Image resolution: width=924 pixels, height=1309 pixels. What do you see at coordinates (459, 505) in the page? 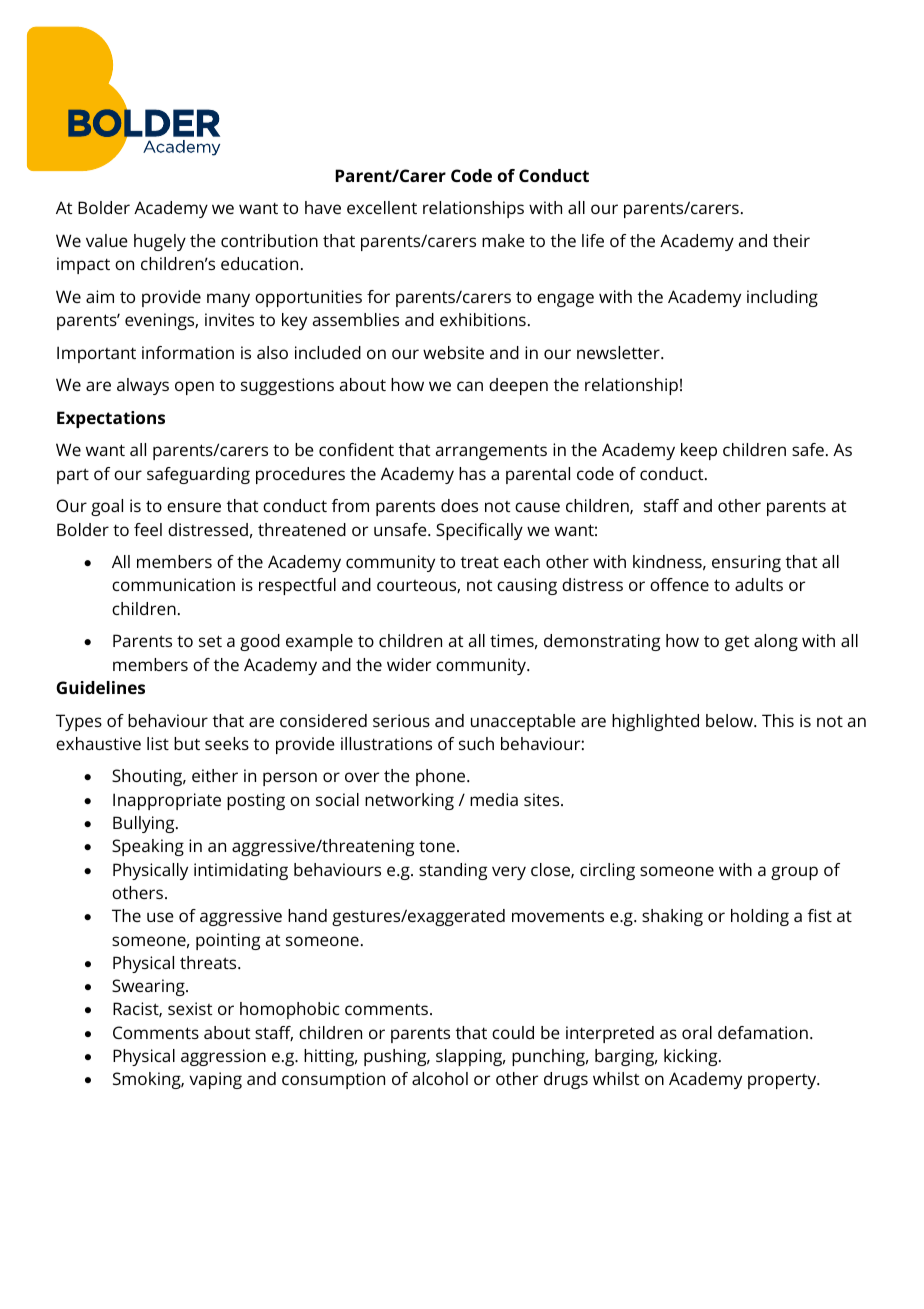
I see `does` at bounding box center [459, 505].
